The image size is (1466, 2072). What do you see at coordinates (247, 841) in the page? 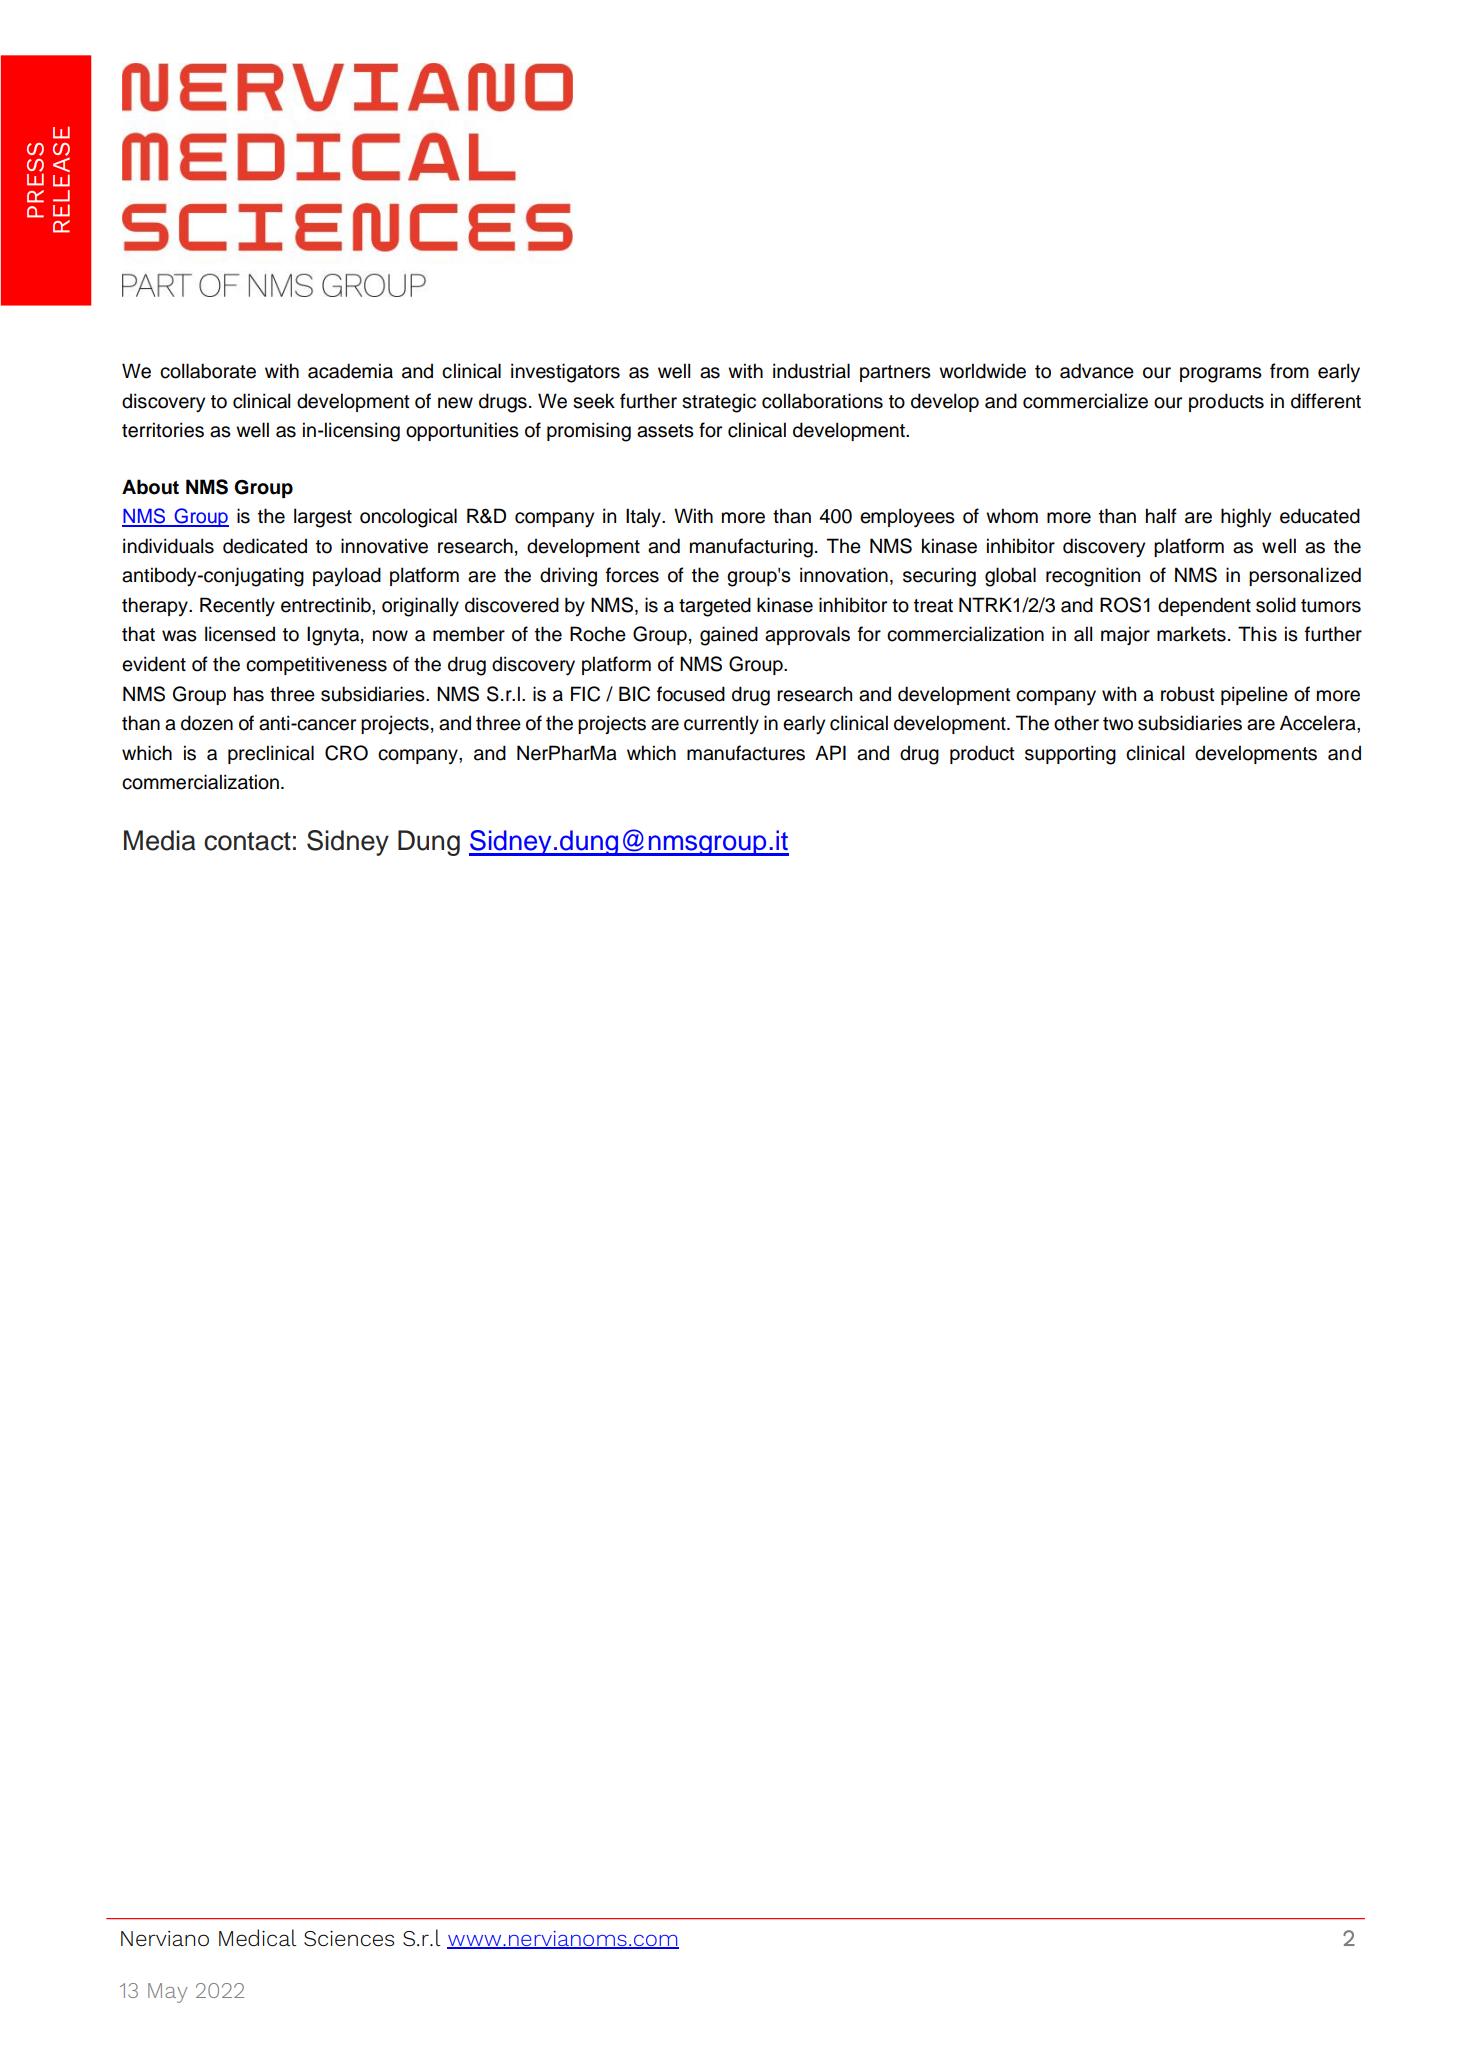
I see `contact` at bounding box center [247, 841].
